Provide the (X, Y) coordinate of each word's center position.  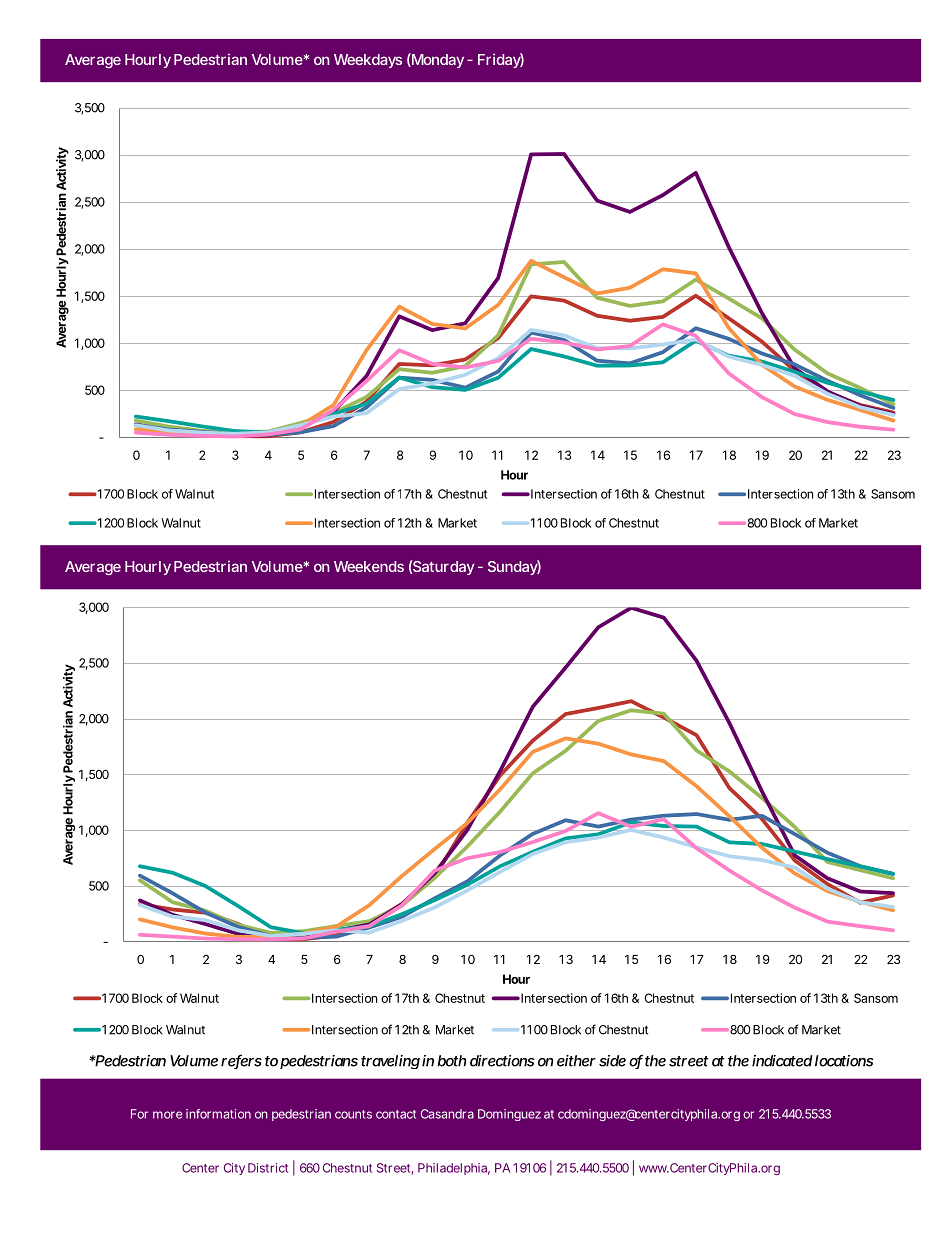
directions (502, 1061)
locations (844, 1061)
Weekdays (368, 61)
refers (241, 1061)
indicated (782, 1061)
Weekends (369, 566)
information (218, 1114)
